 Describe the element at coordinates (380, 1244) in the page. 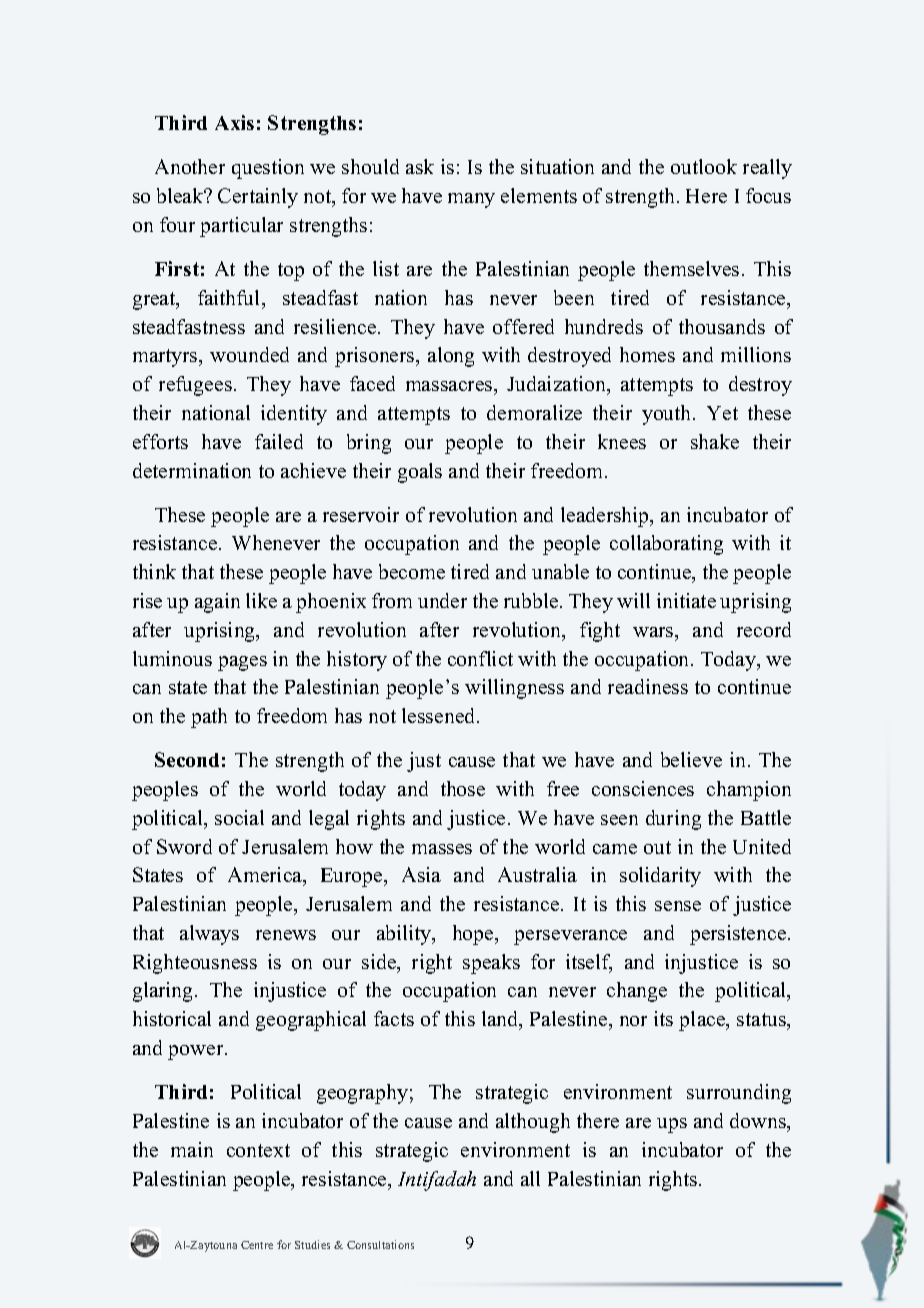

I see `Consultations` at that location.
